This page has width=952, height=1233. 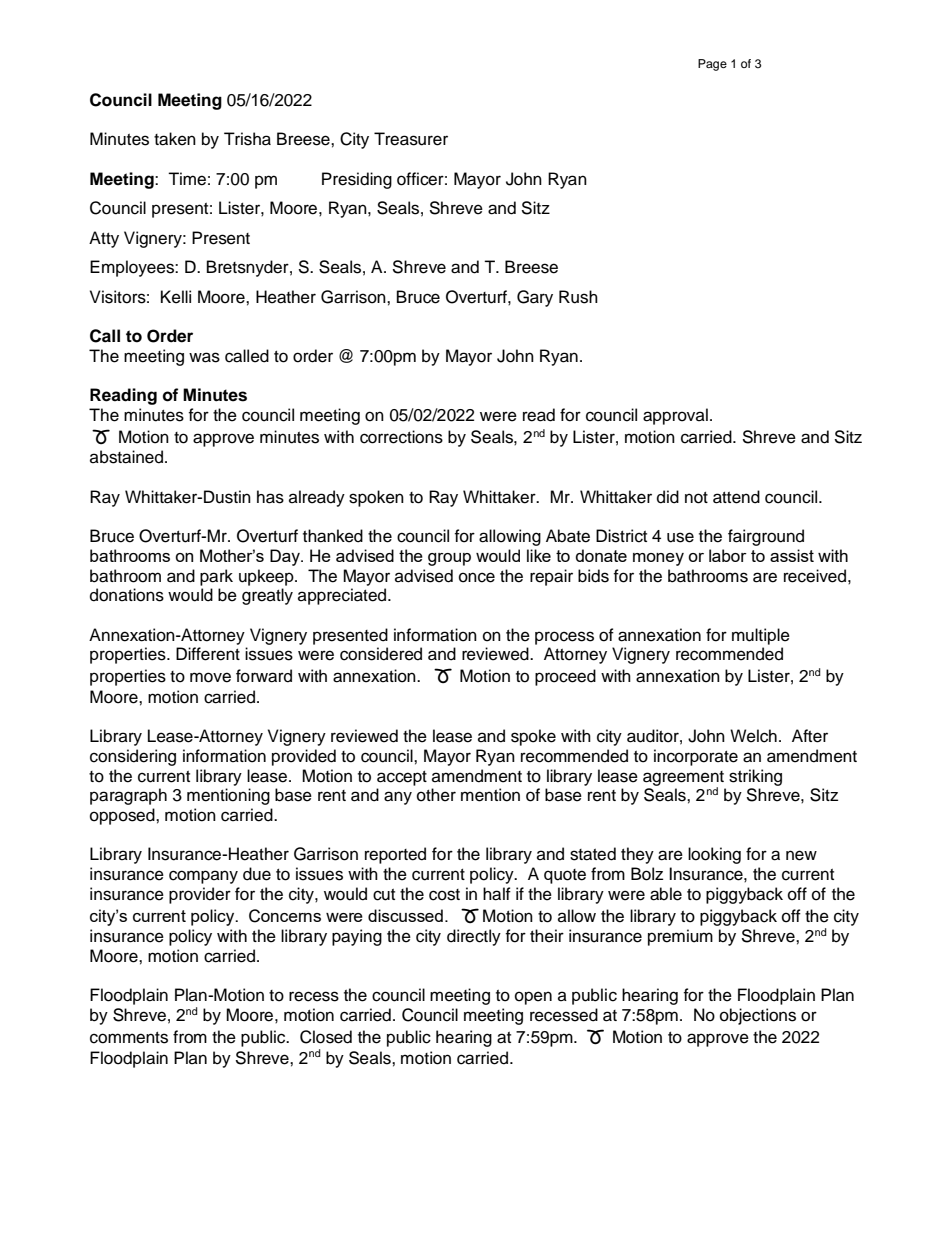 I want to click on move, so click(x=210, y=677).
